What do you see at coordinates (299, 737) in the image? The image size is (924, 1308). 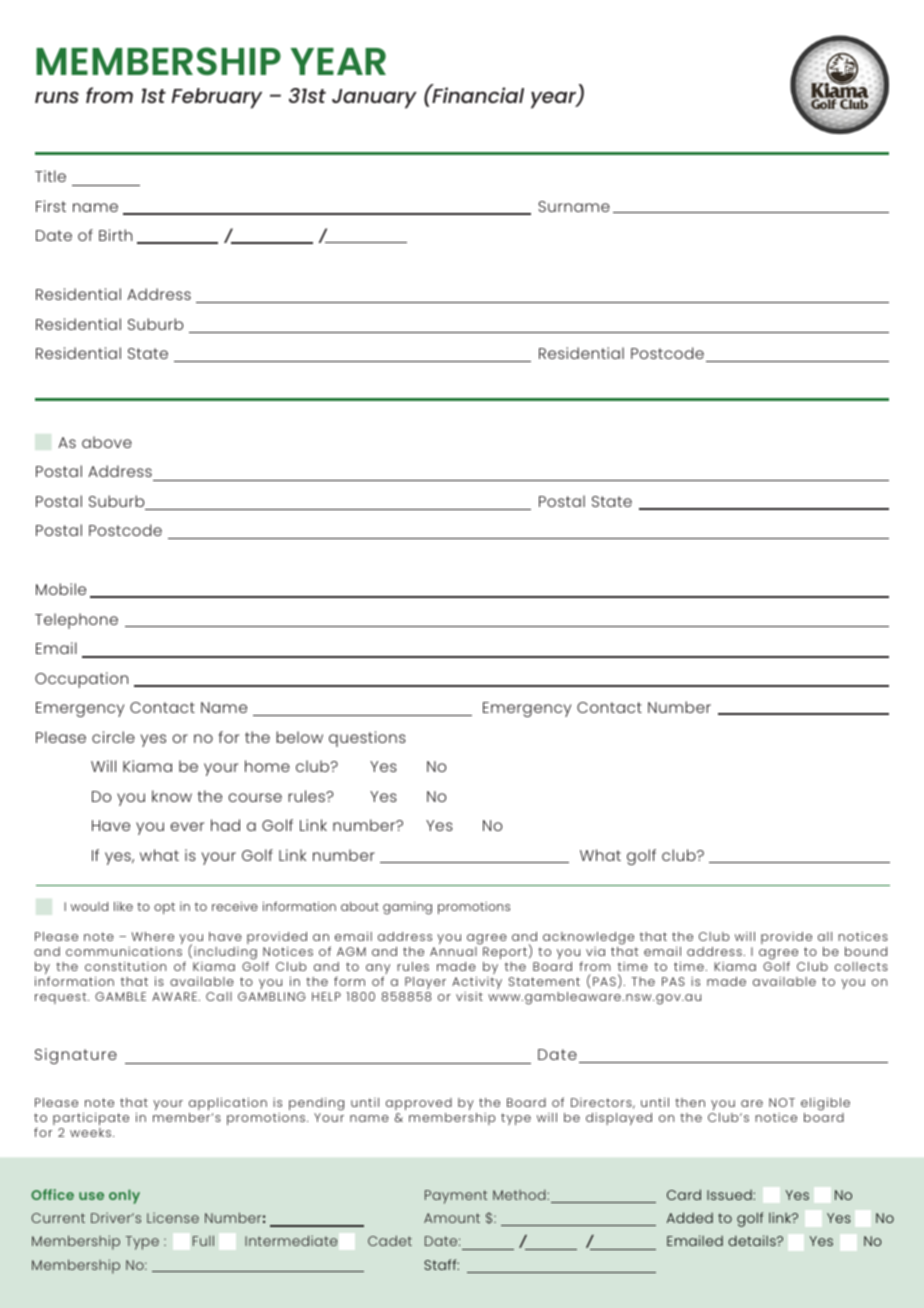 I see `below` at bounding box center [299, 737].
